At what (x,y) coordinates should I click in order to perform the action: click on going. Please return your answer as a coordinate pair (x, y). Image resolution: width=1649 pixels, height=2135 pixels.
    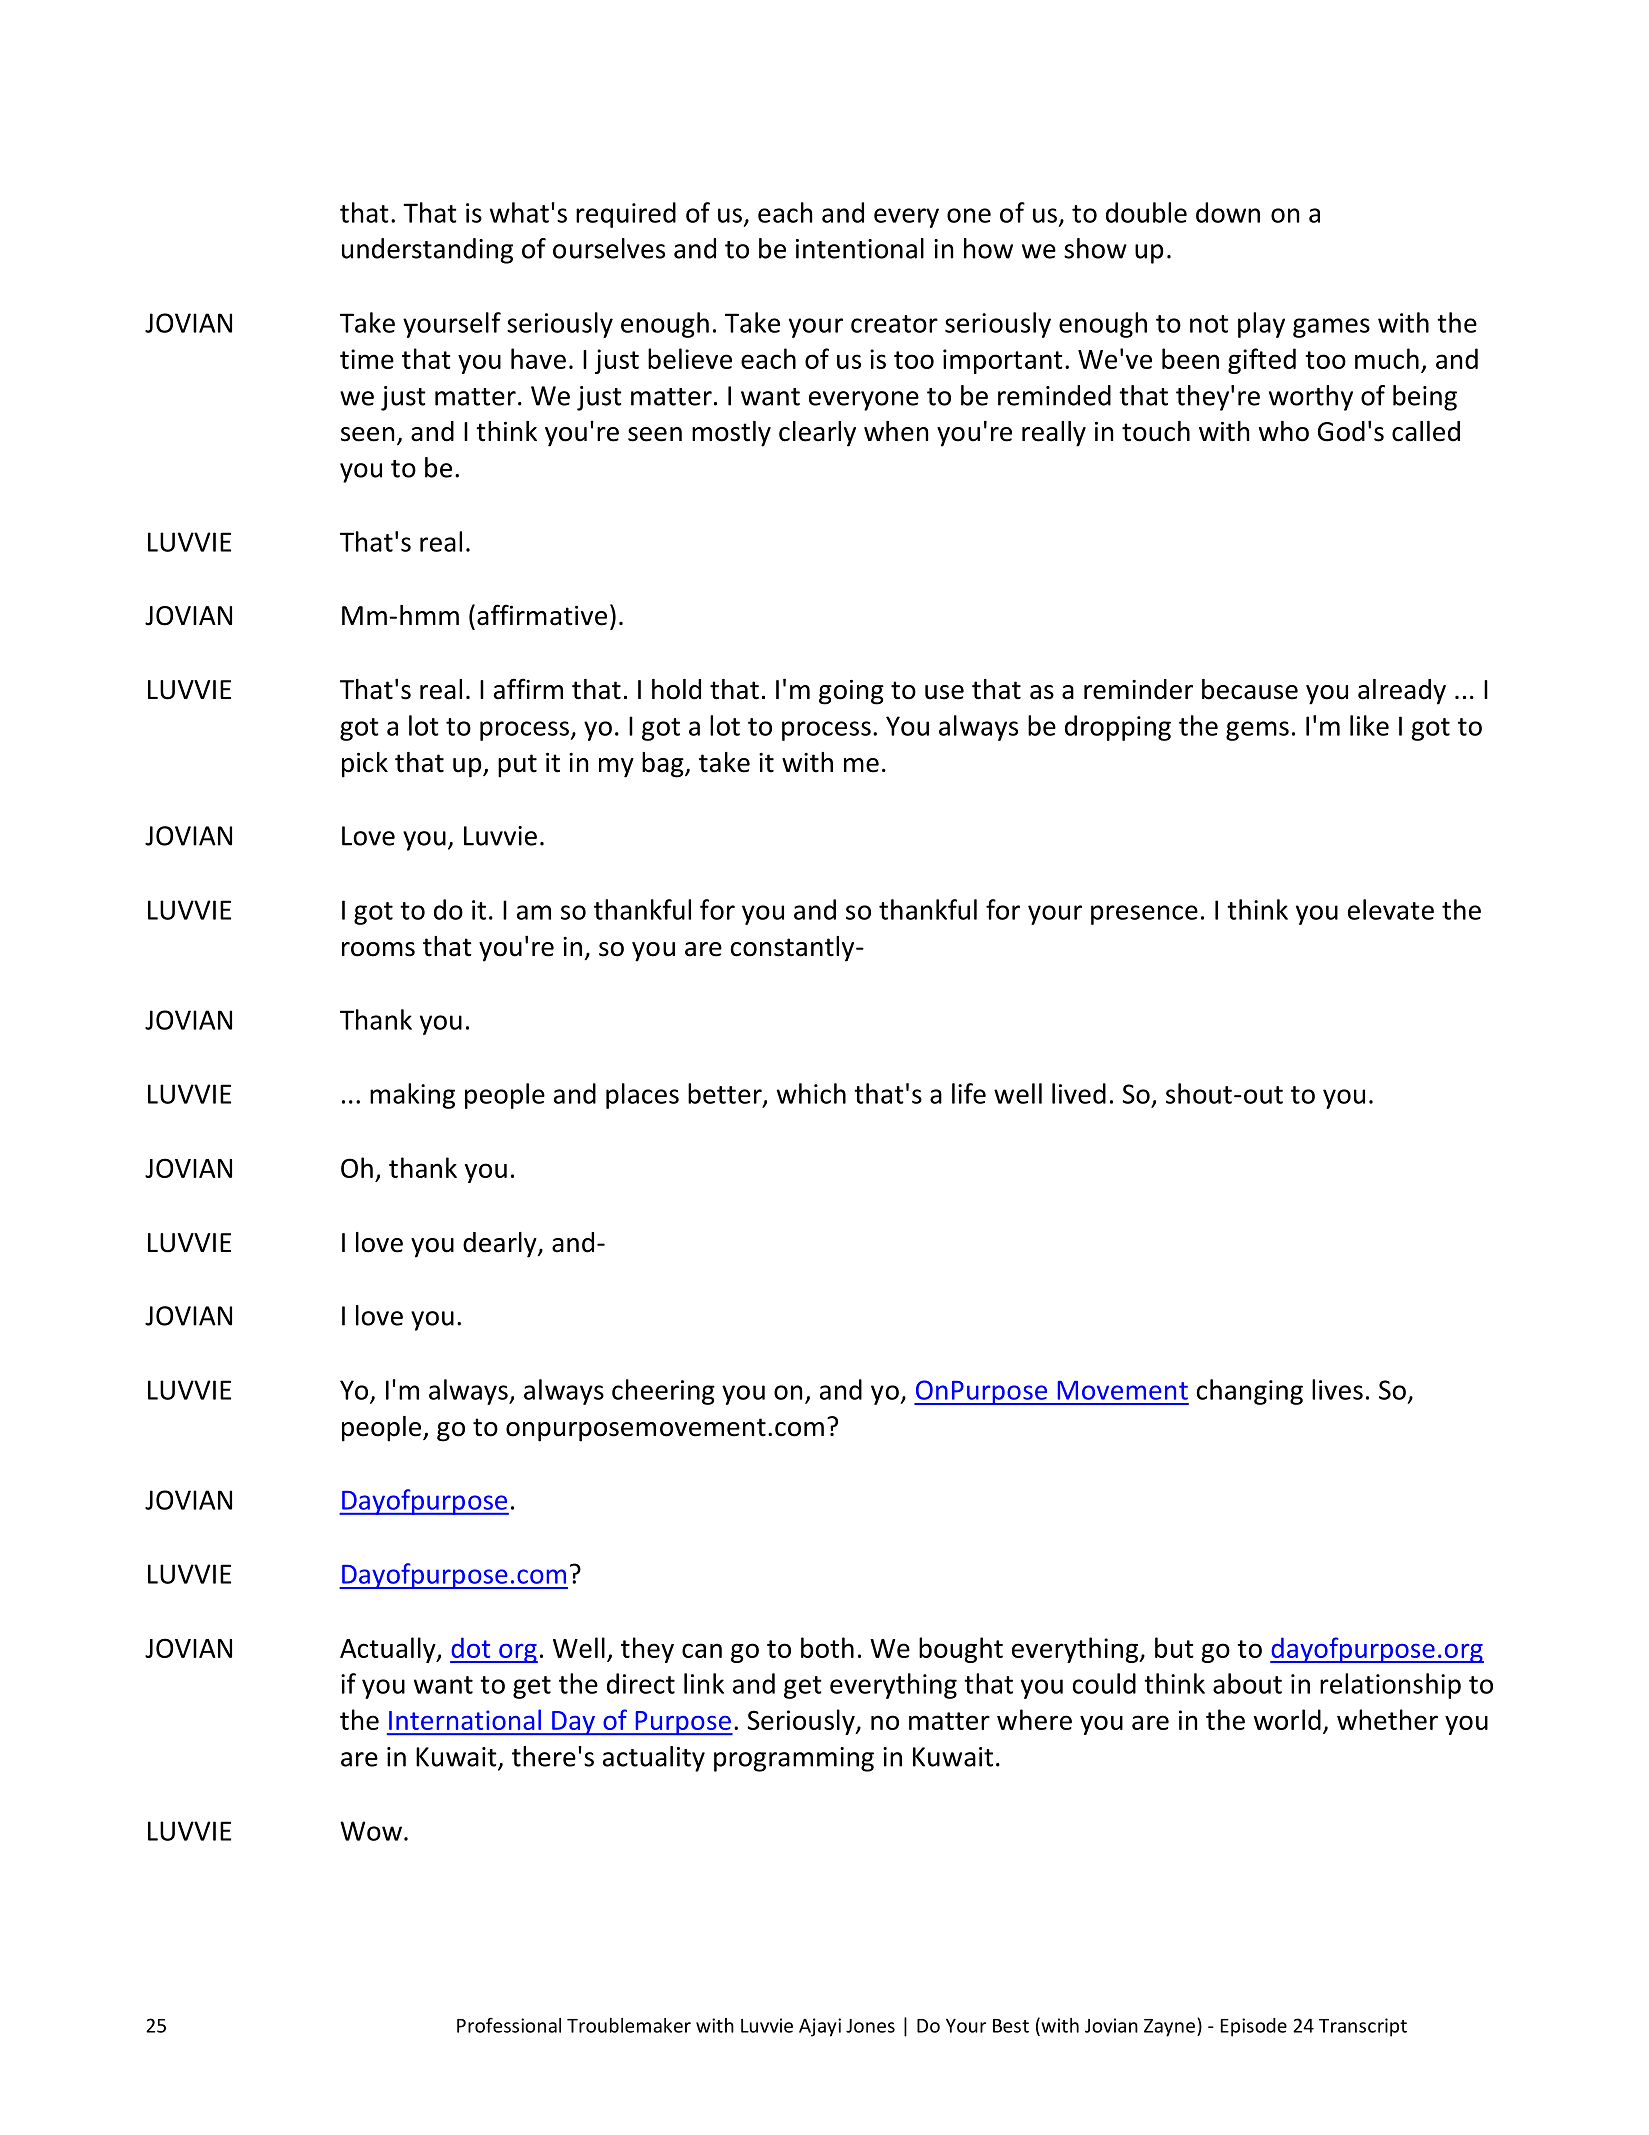
    Looking at the image, I should click on (851, 692).
